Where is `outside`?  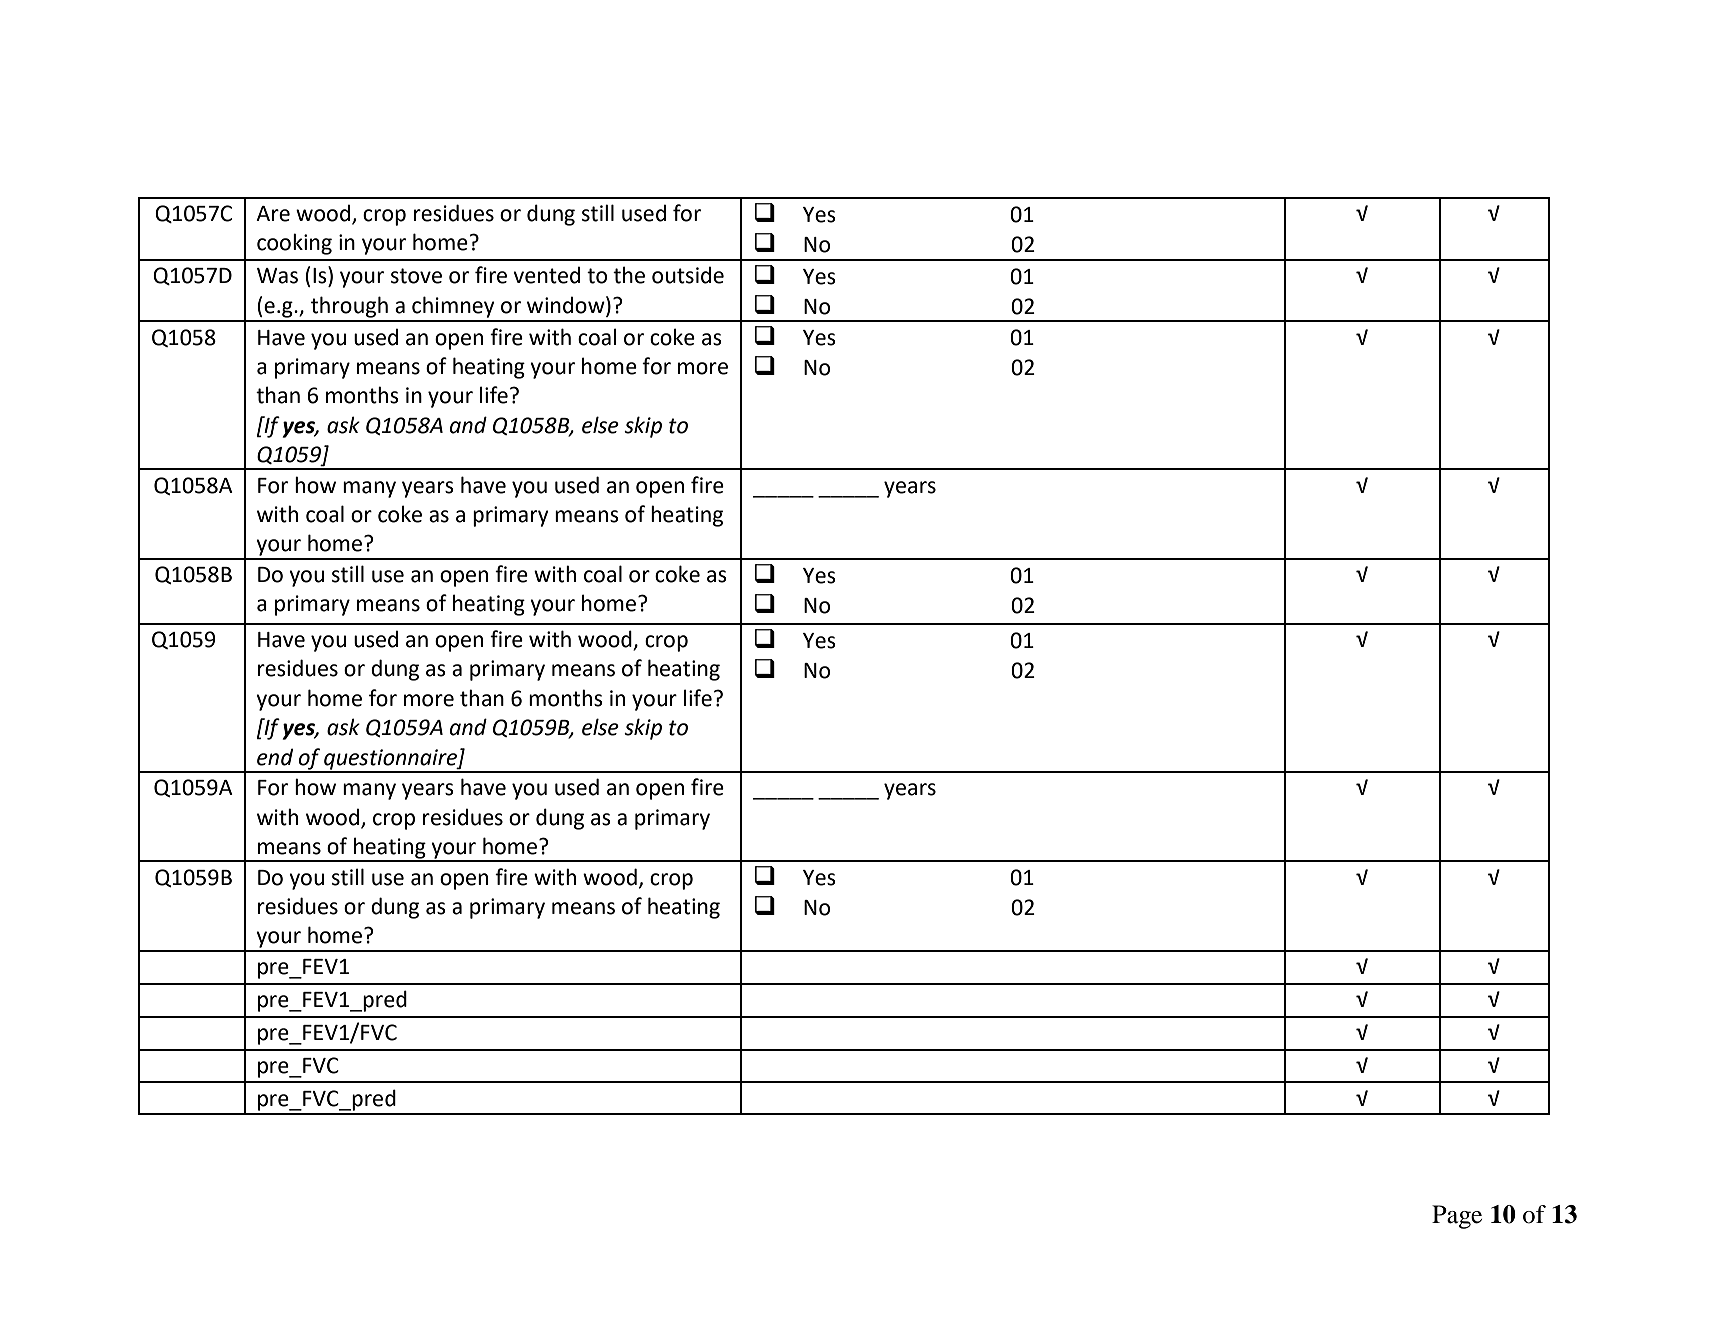
outside is located at coordinates (688, 275).
